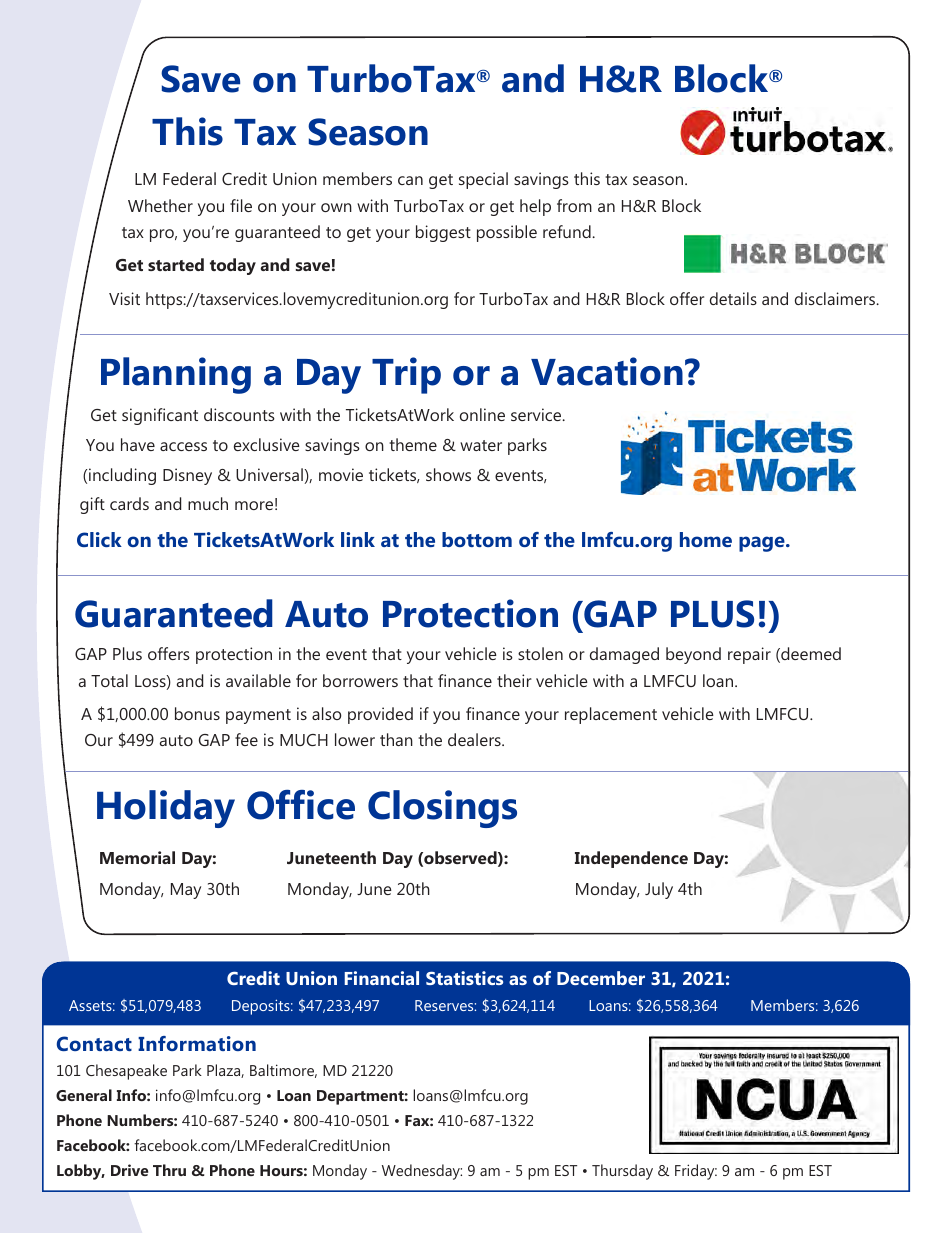 This page has width=952, height=1233. What do you see at coordinates (601, 978) in the page?
I see `December` at bounding box center [601, 978].
